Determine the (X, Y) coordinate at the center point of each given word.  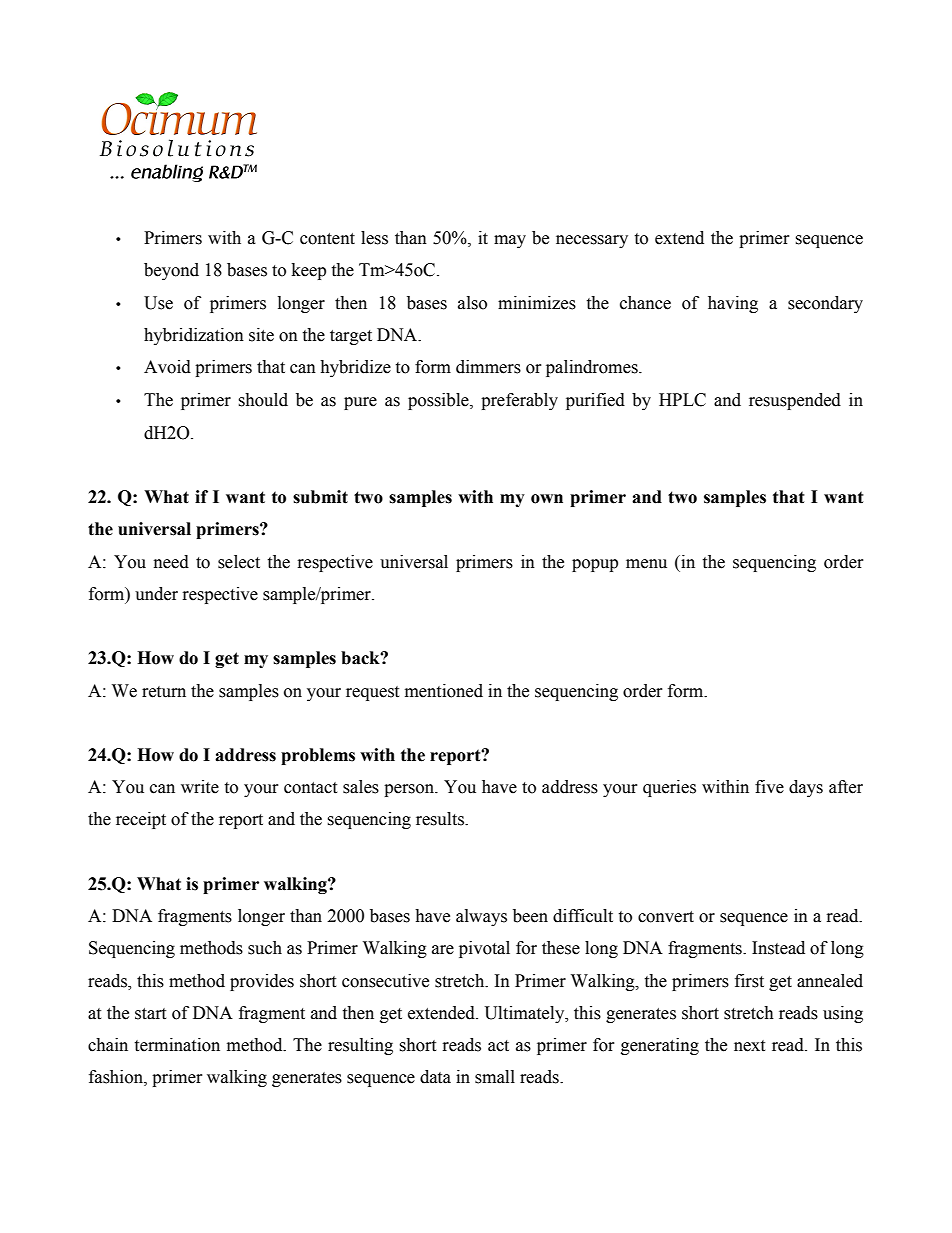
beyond (171, 271)
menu (646, 564)
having (733, 304)
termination (177, 1045)
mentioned (444, 691)
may (510, 241)
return (164, 692)
